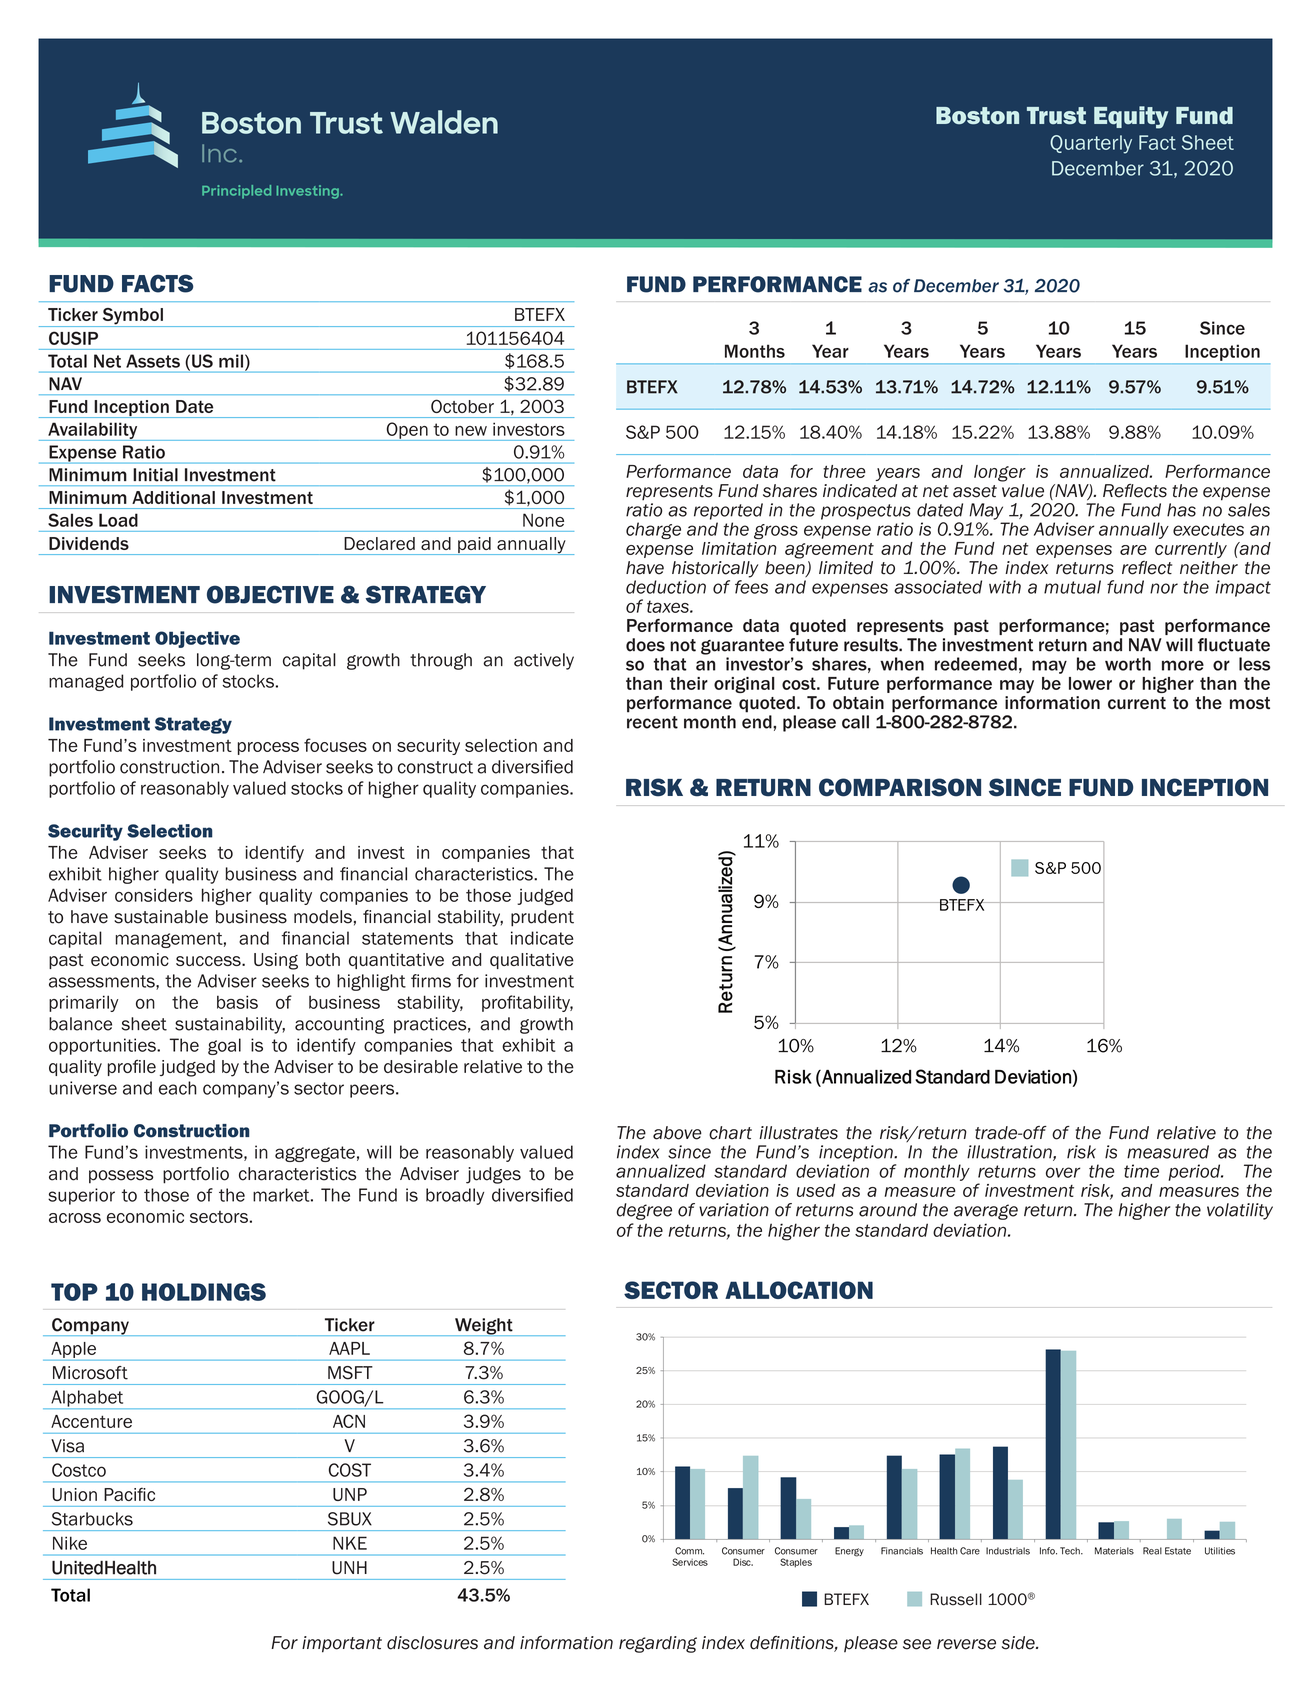 This screenshot has height=1696, width=1311. Describe the element at coordinates (977, 115) in the screenshot. I see `Boston` at that location.
